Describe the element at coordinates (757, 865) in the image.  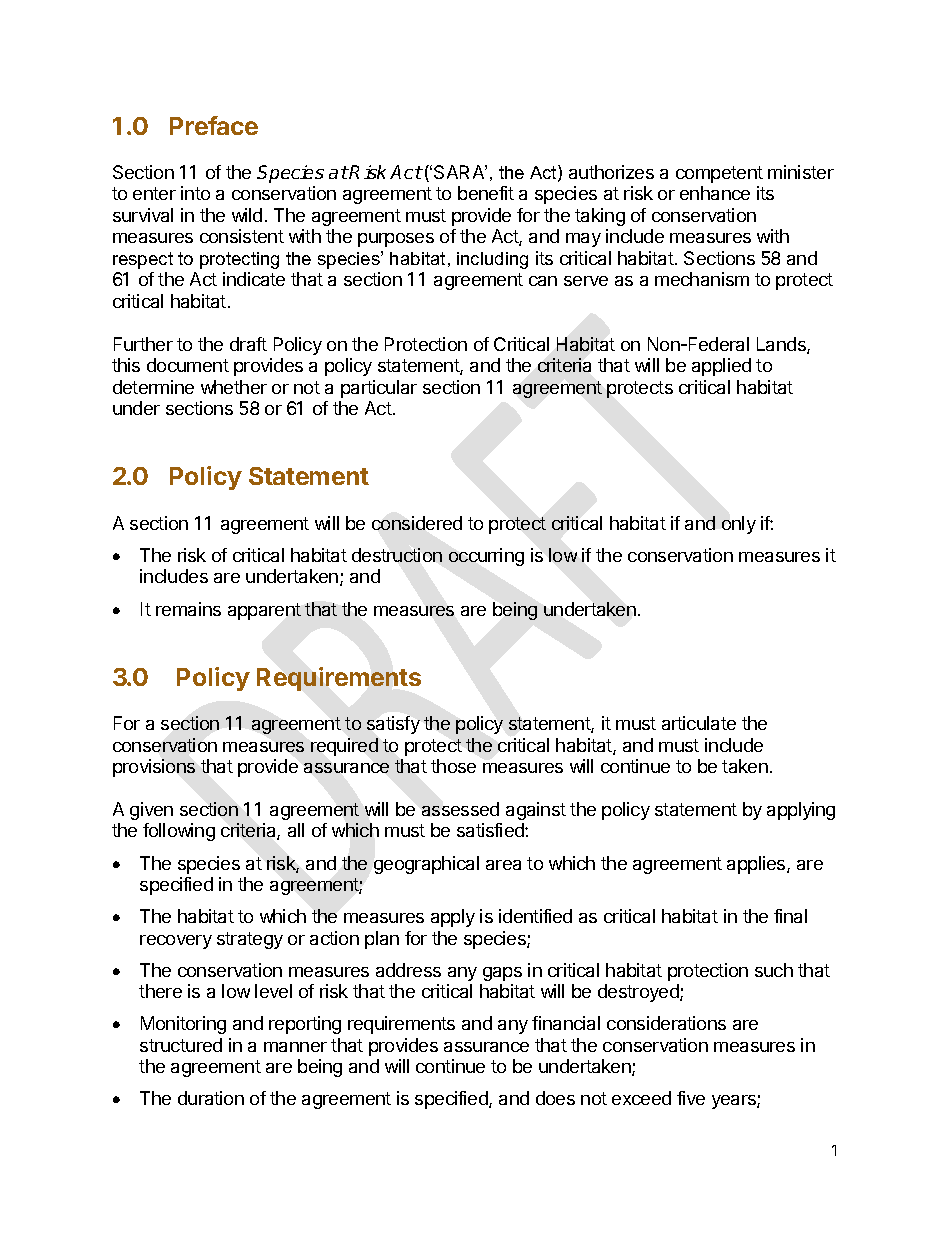
I see `applies` at that location.
